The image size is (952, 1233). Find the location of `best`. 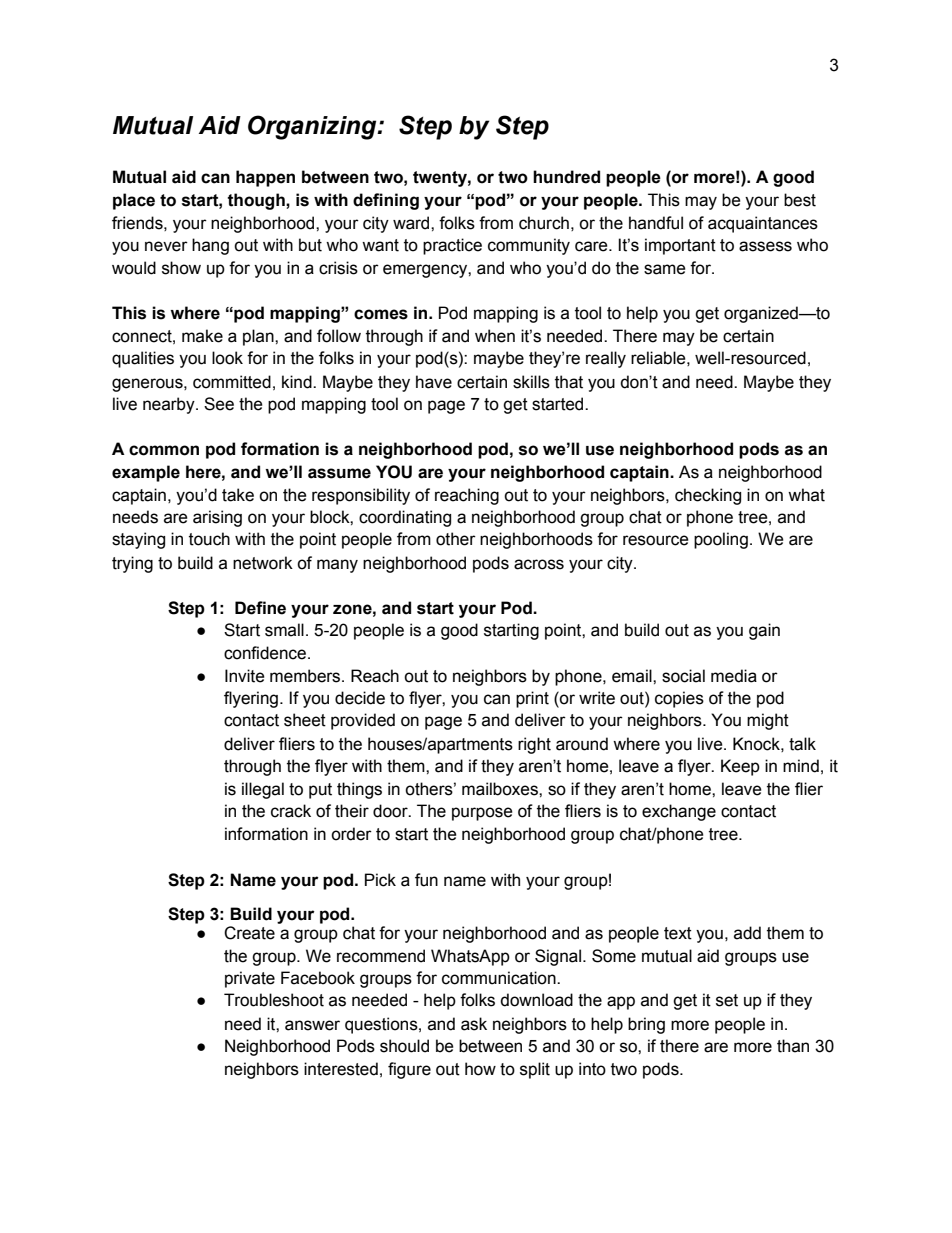

best is located at coordinates (800, 200).
